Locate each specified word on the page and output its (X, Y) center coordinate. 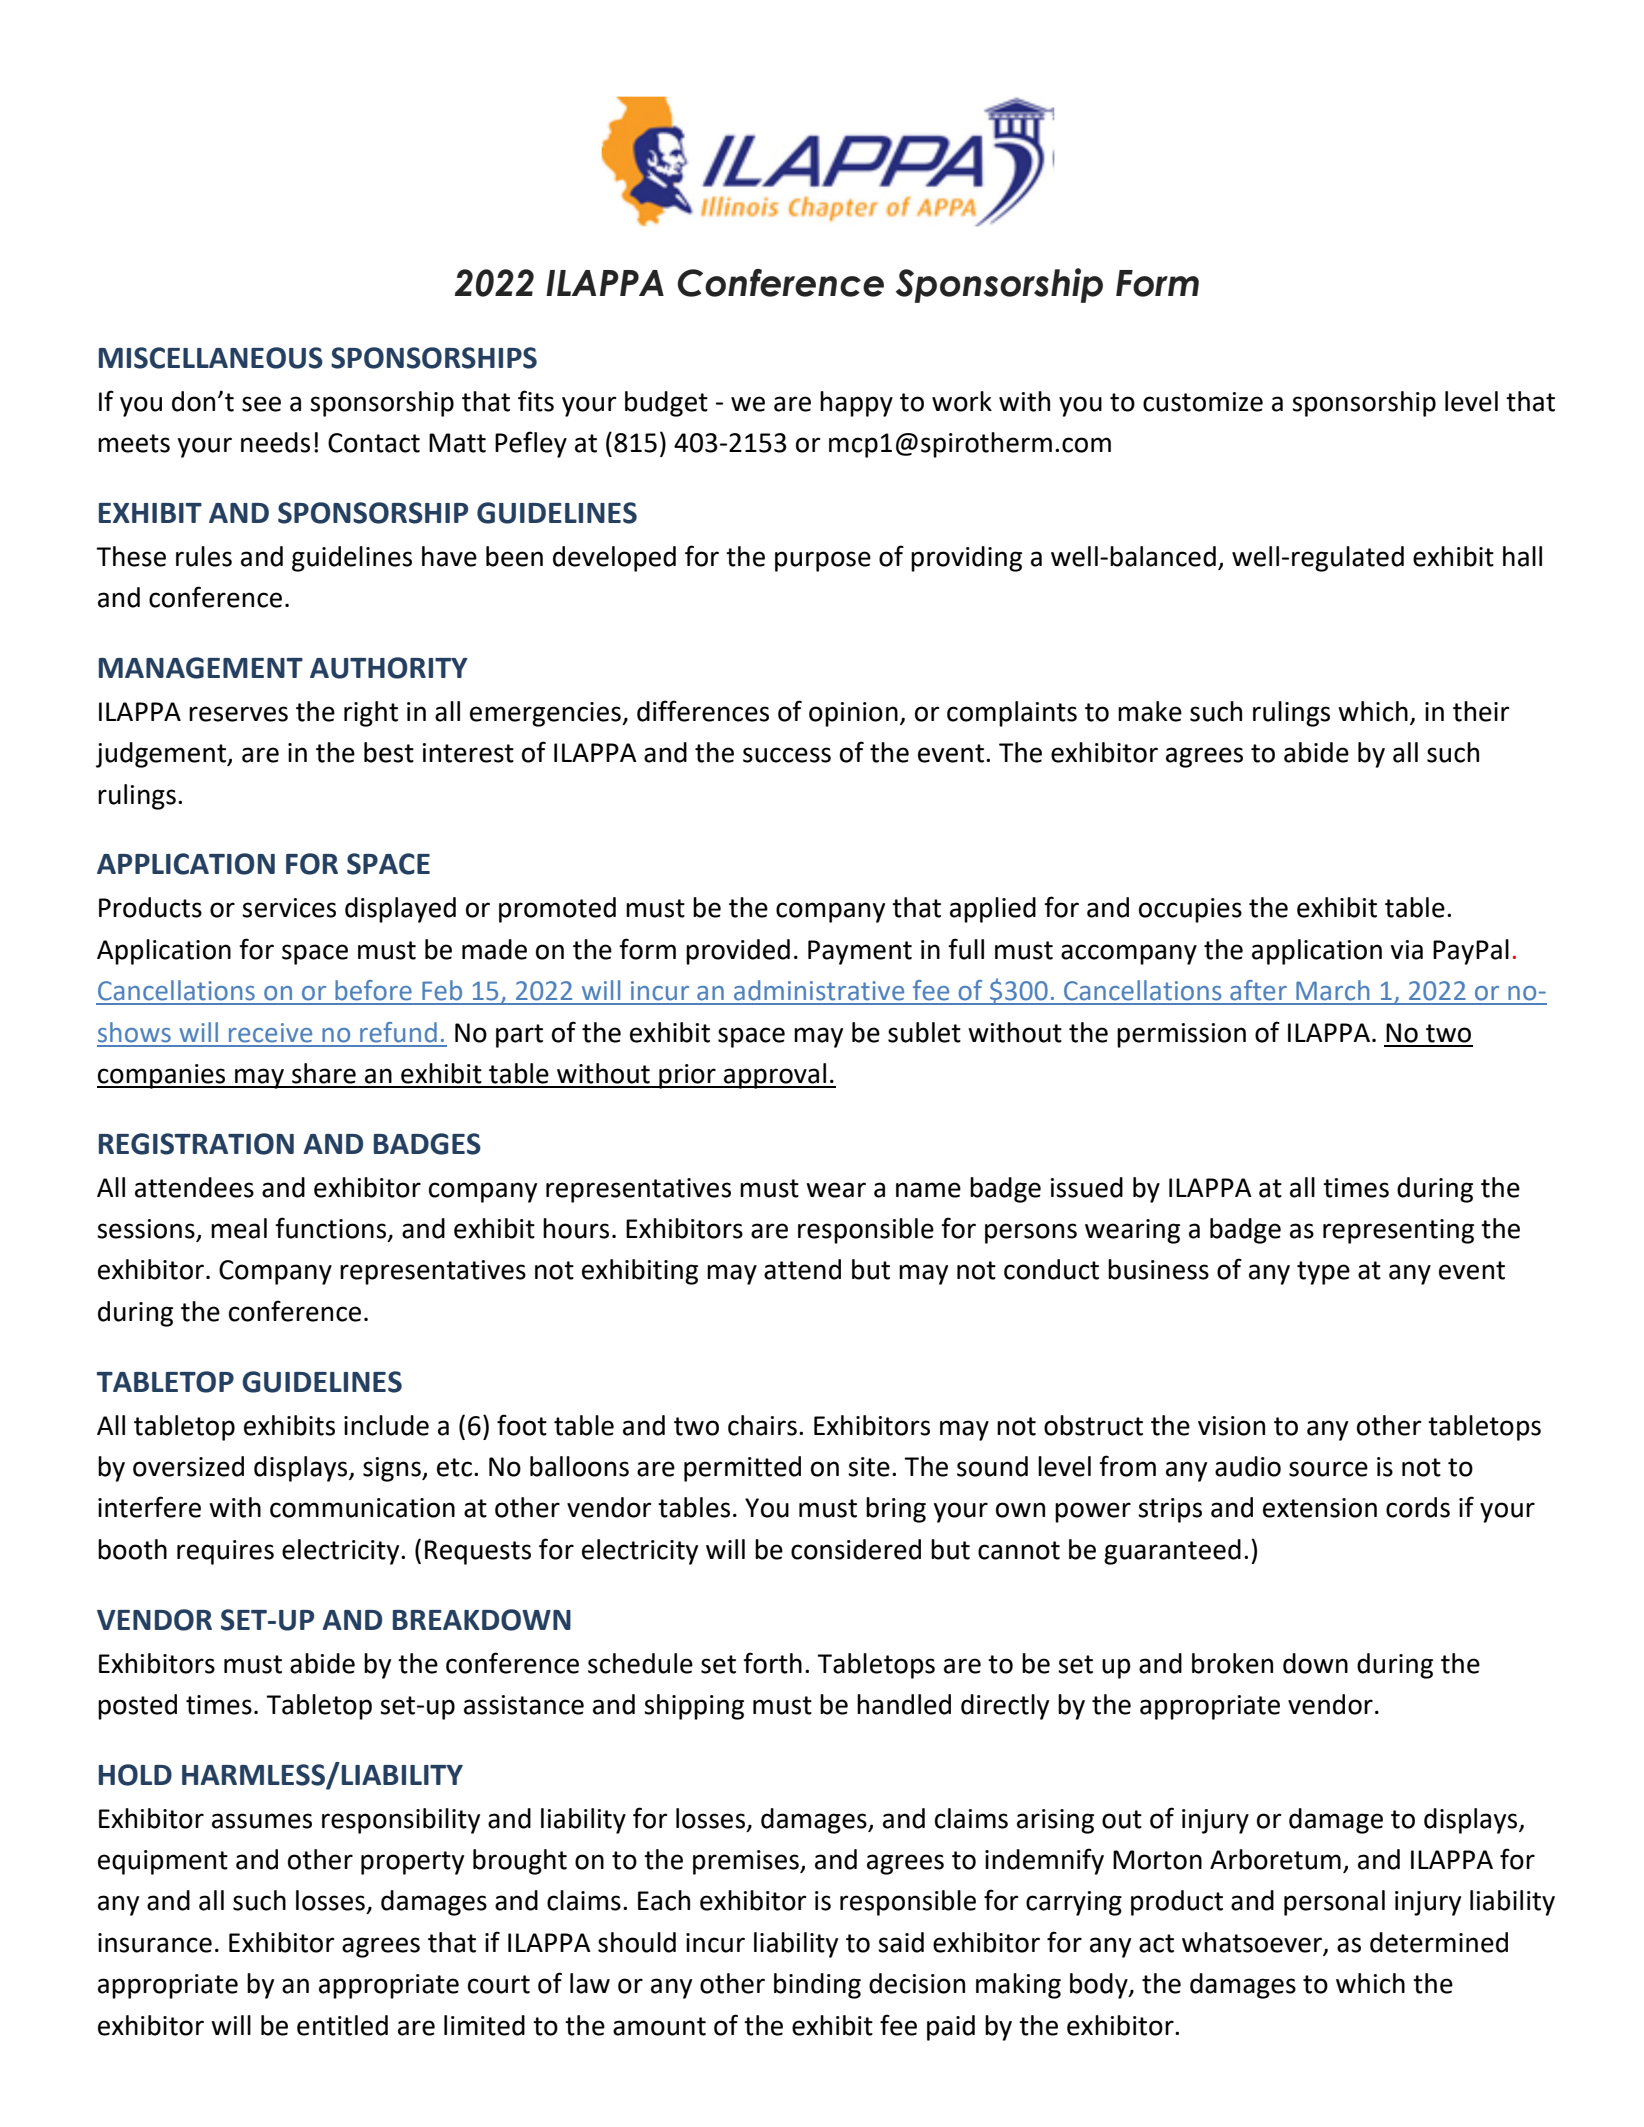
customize (1203, 402)
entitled (342, 2025)
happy (856, 404)
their (1481, 711)
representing (1398, 1231)
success (787, 755)
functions (332, 1229)
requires (225, 1552)
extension (1320, 1508)
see (261, 404)
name (928, 1190)
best (389, 752)
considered (856, 1549)
